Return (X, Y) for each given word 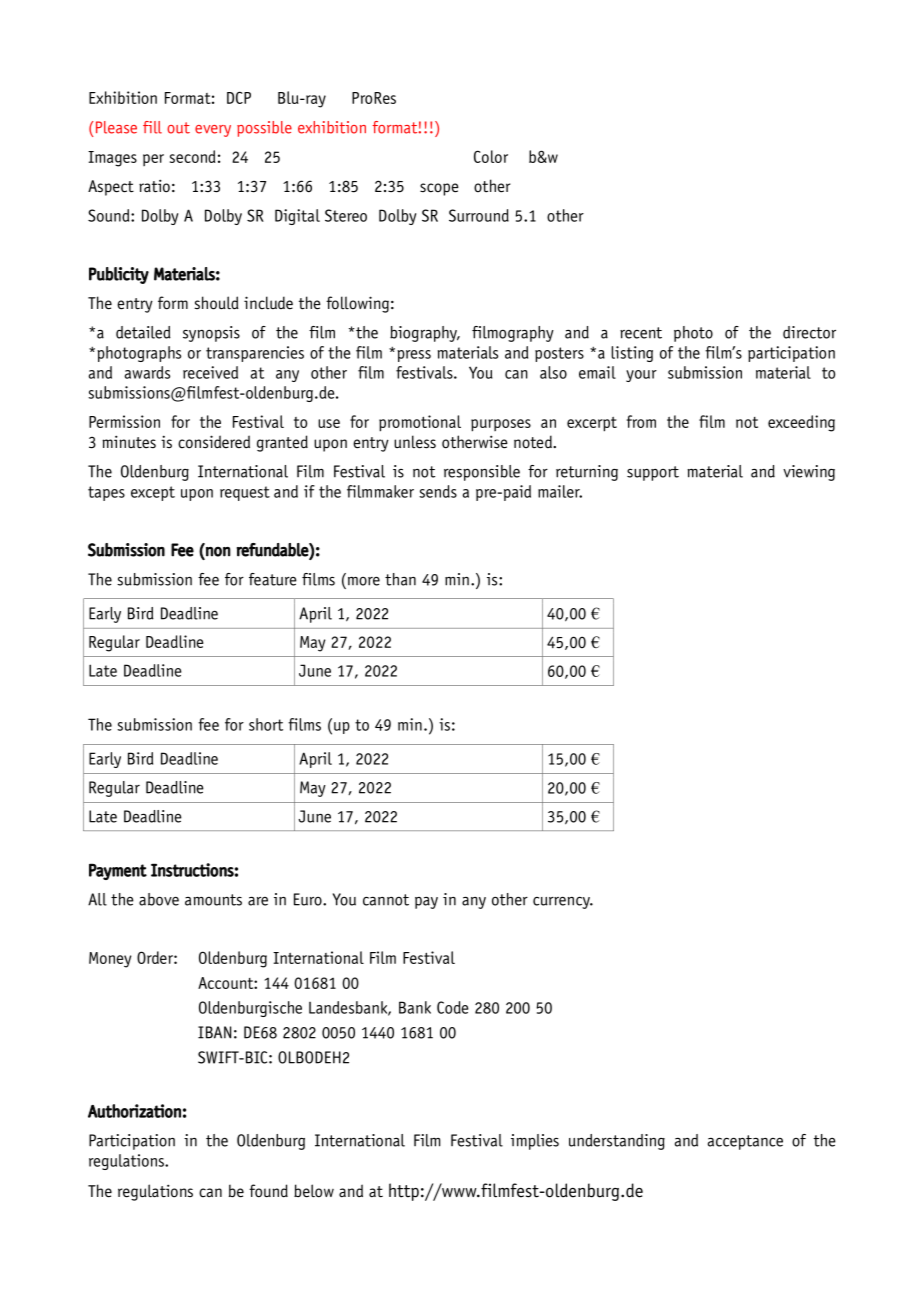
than (400, 579)
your (641, 376)
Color (491, 156)
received (210, 372)
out (178, 128)
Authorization (134, 1111)
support (653, 473)
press (414, 356)
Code (452, 1007)
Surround (479, 215)
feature (273, 579)
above (159, 899)
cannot (386, 900)
